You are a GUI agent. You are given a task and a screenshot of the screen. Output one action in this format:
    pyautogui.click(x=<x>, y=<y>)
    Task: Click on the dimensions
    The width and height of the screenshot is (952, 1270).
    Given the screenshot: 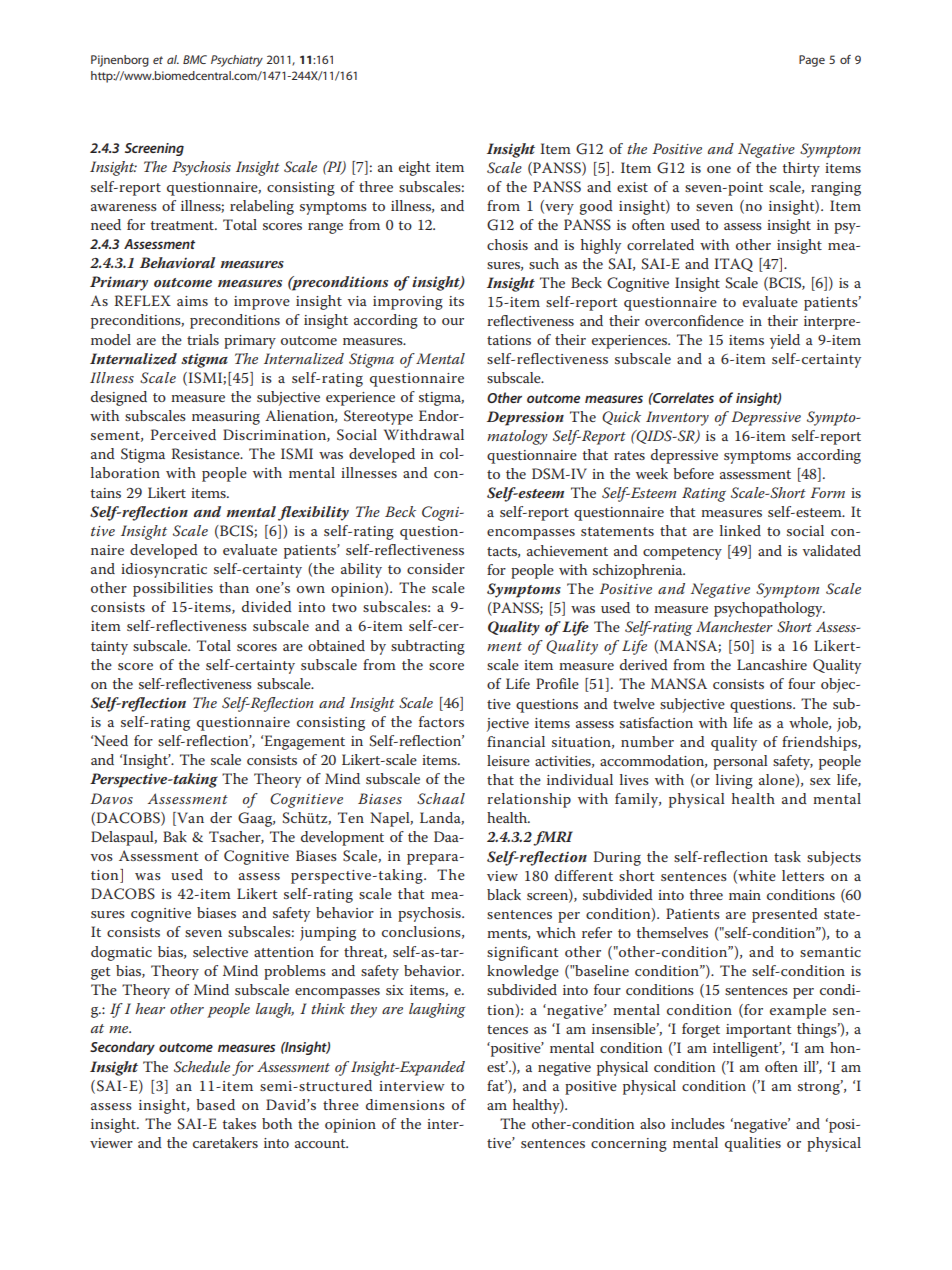 What is the action you would take?
    pyautogui.click(x=405, y=1104)
